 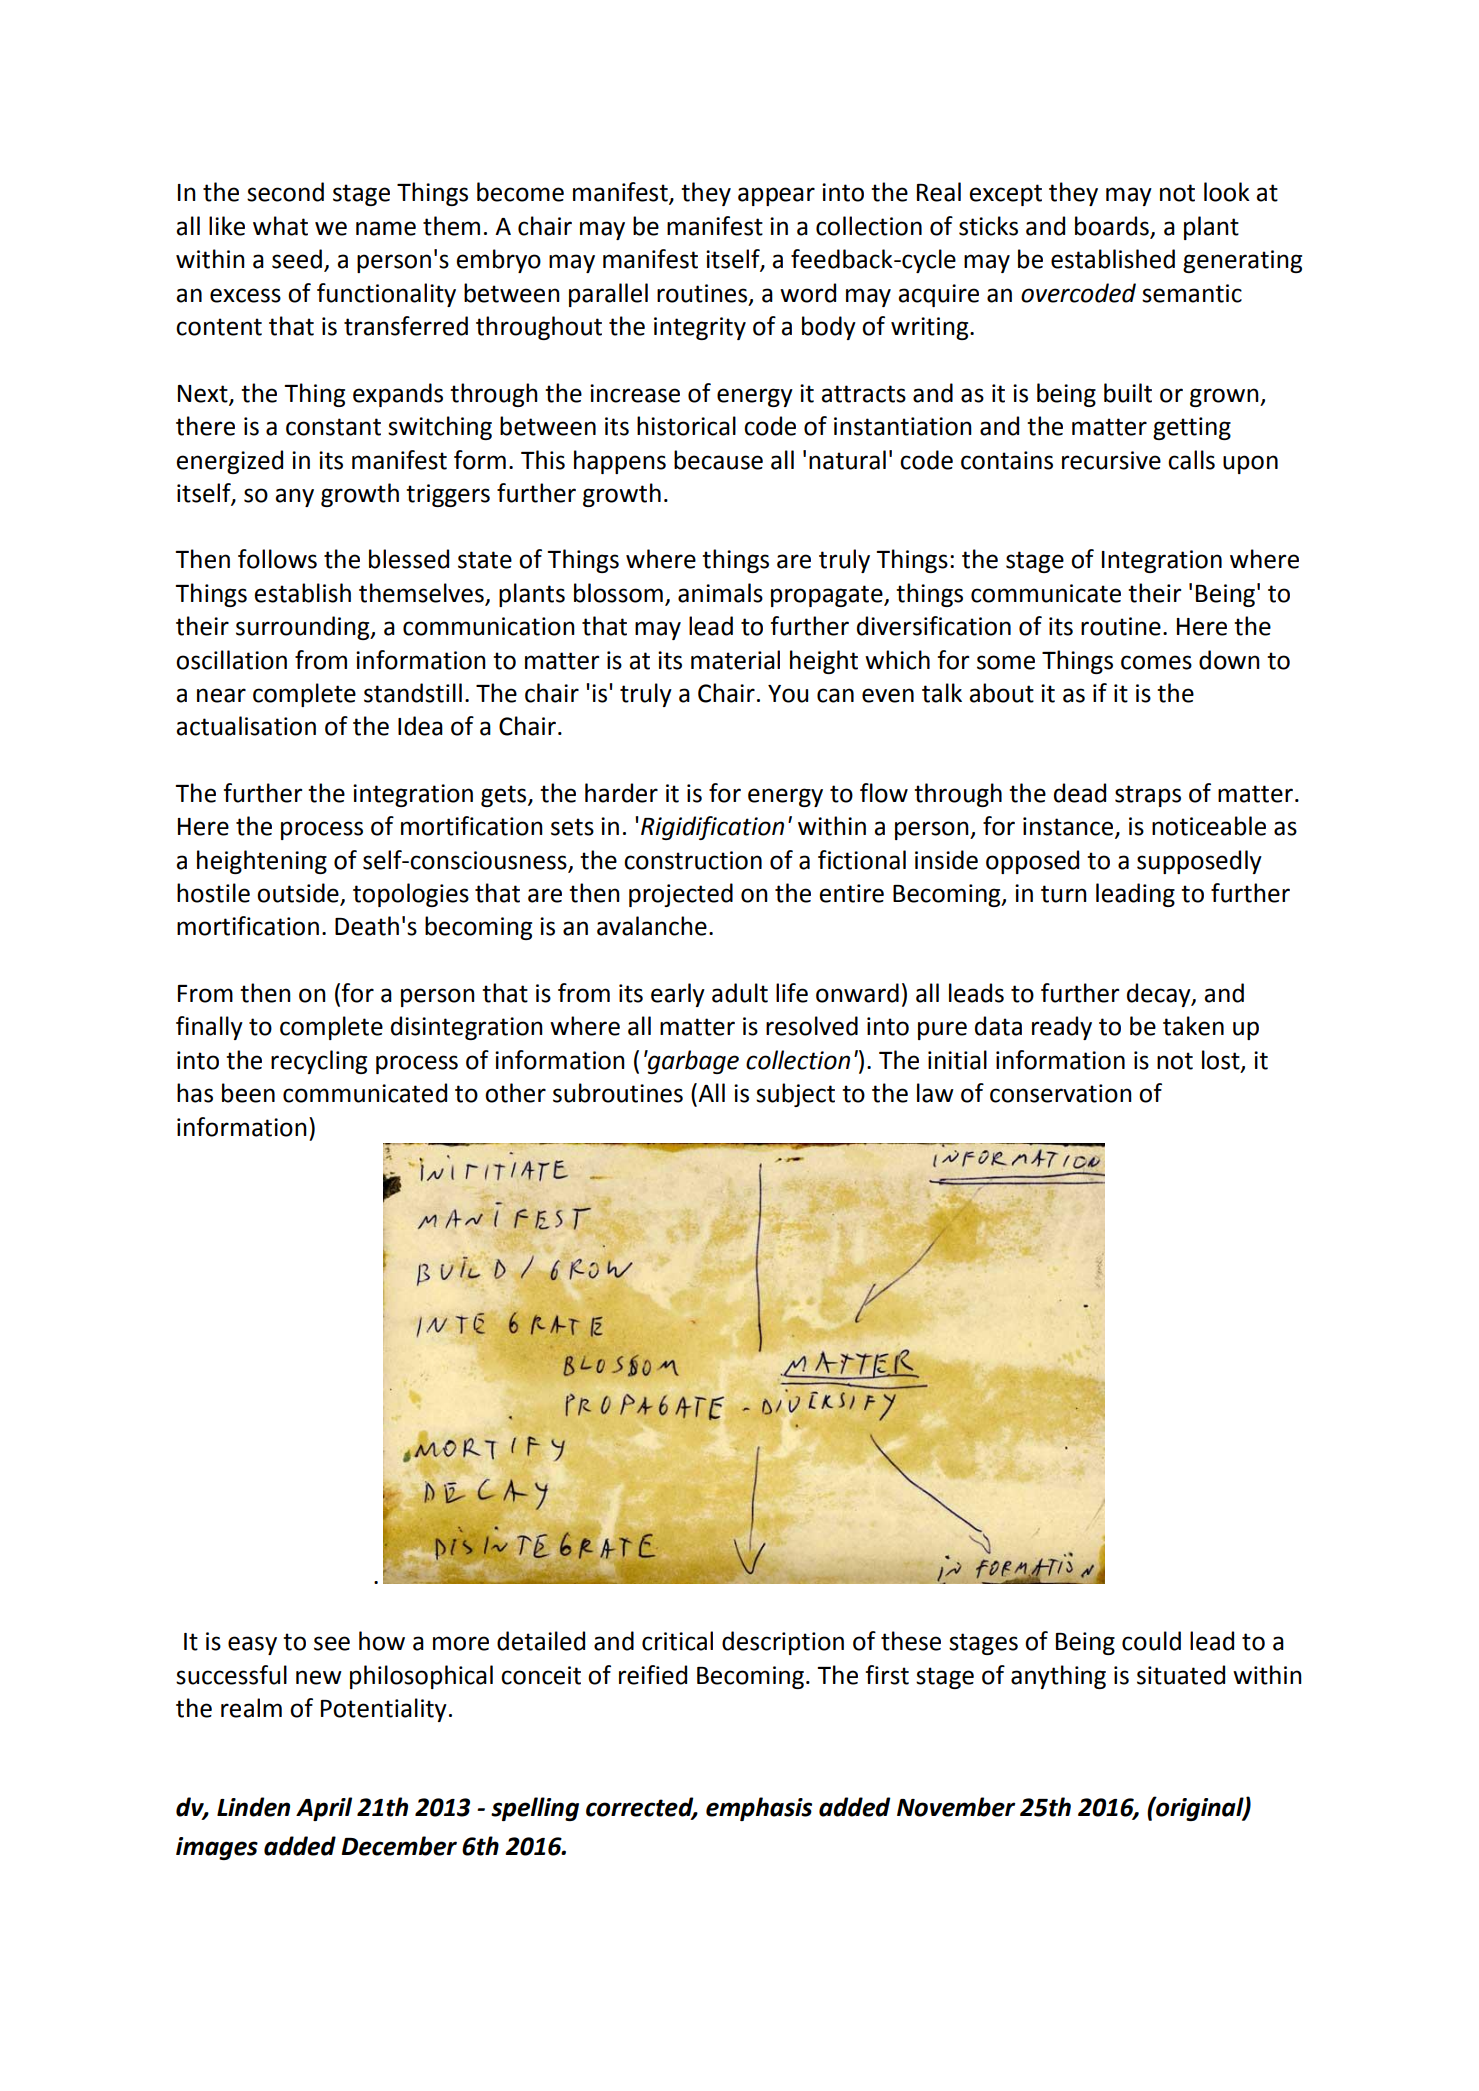 I want to click on turn, so click(x=1064, y=894).
